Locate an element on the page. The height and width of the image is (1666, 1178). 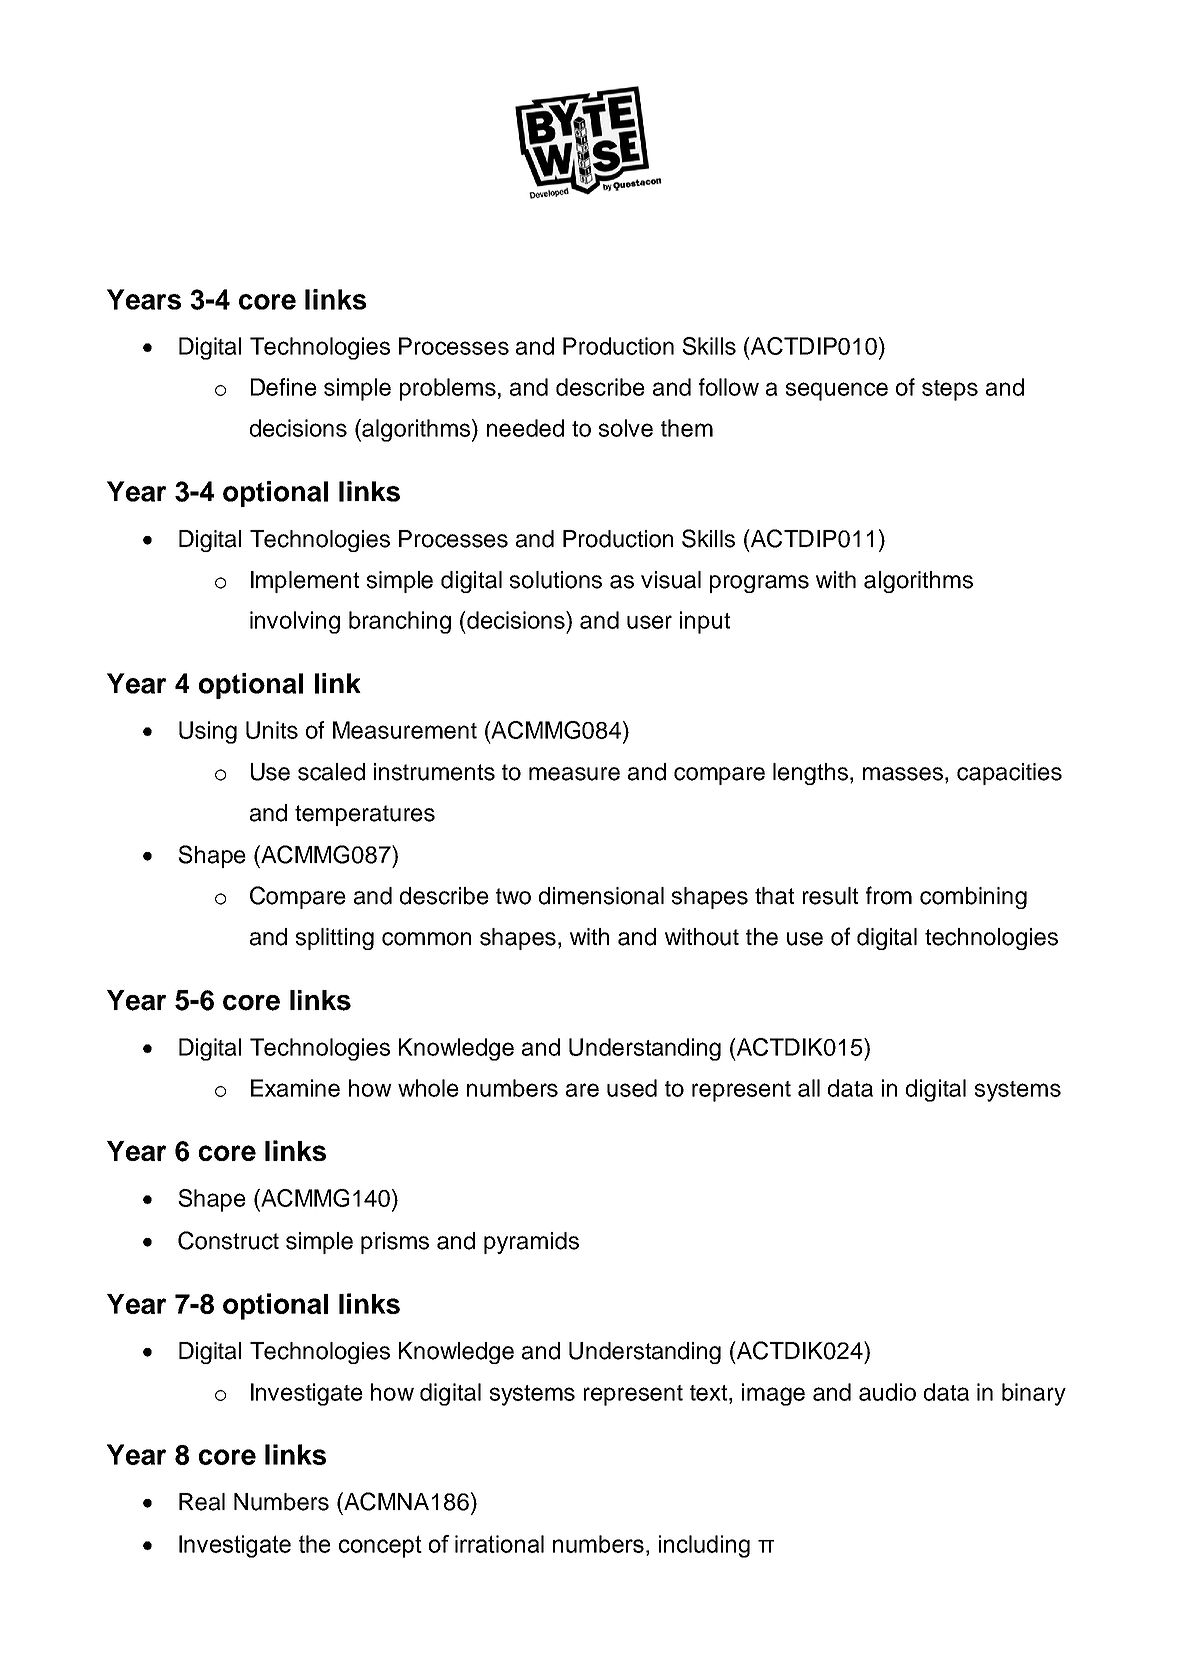
dimensional is located at coordinates (601, 896).
